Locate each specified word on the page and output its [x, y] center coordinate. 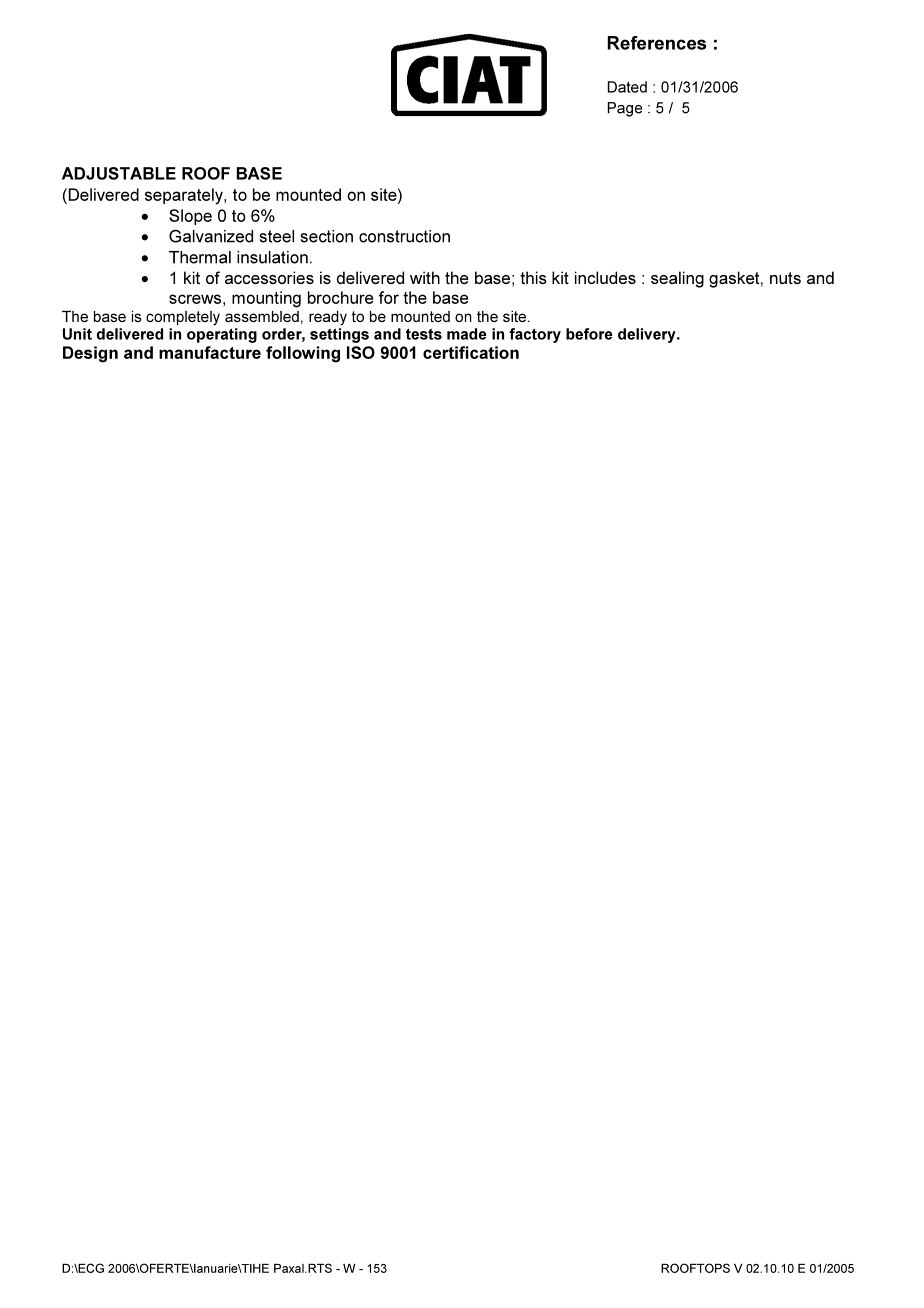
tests [424, 334]
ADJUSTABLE [119, 173]
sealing [677, 279]
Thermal [200, 257]
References [657, 43]
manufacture [210, 352]
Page [625, 109]
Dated [627, 87]
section [326, 236]
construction [404, 236]
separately [185, 196]
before [589, 334]
